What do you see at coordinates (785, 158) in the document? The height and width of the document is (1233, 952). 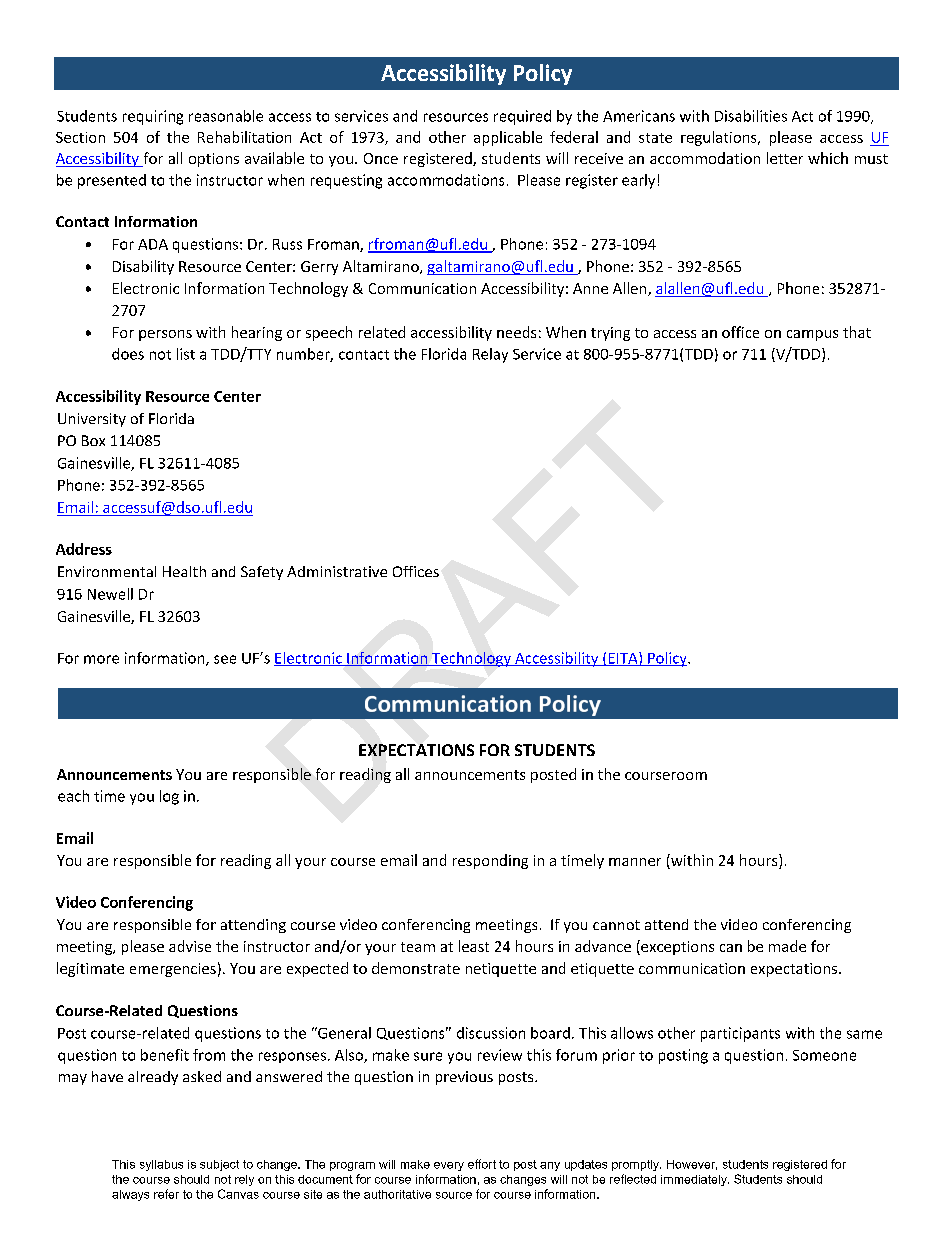 I see `letter` at bounding box center [785, 158].
